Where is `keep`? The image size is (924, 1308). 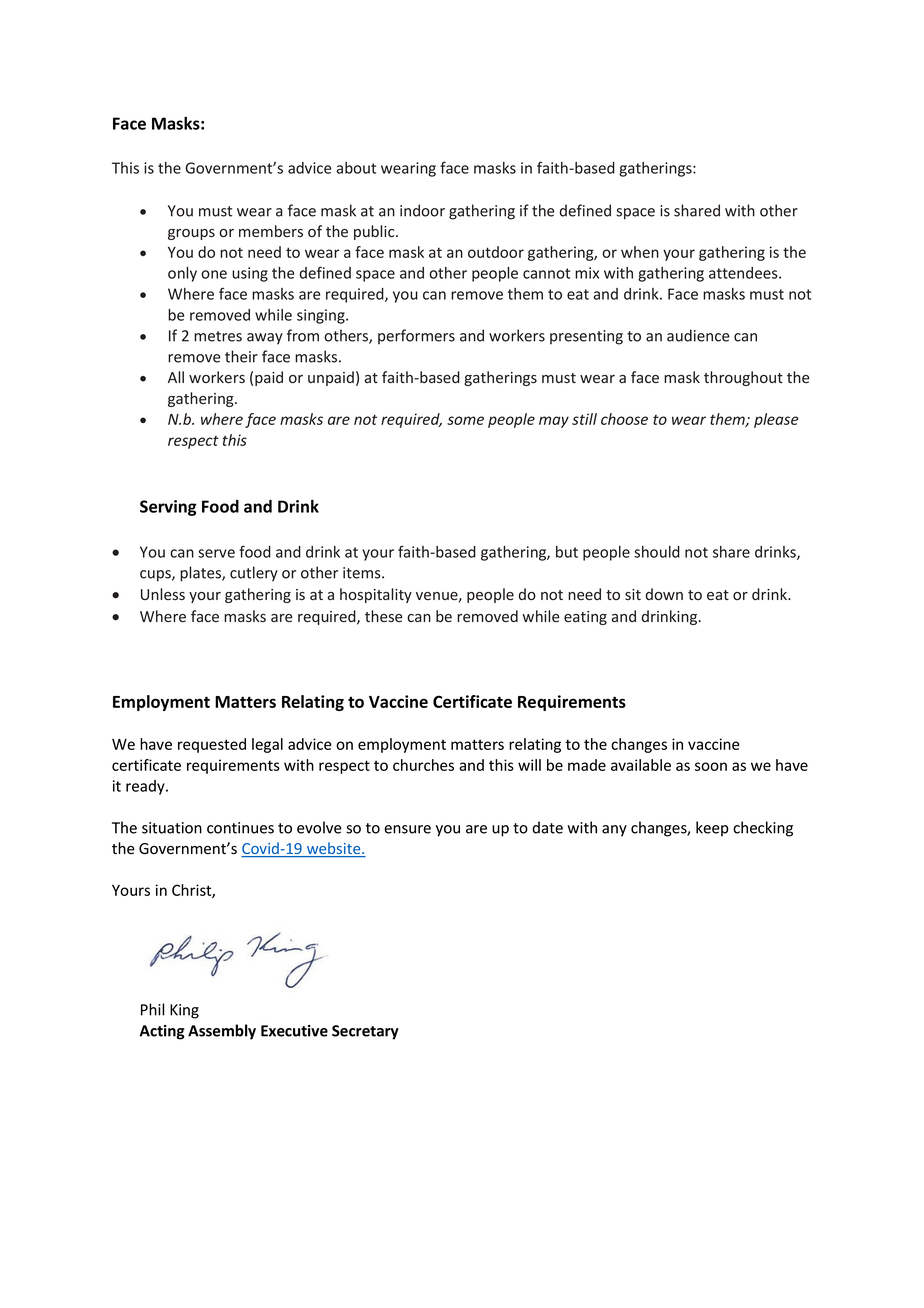
keep is located at coordinates (712, 829).
